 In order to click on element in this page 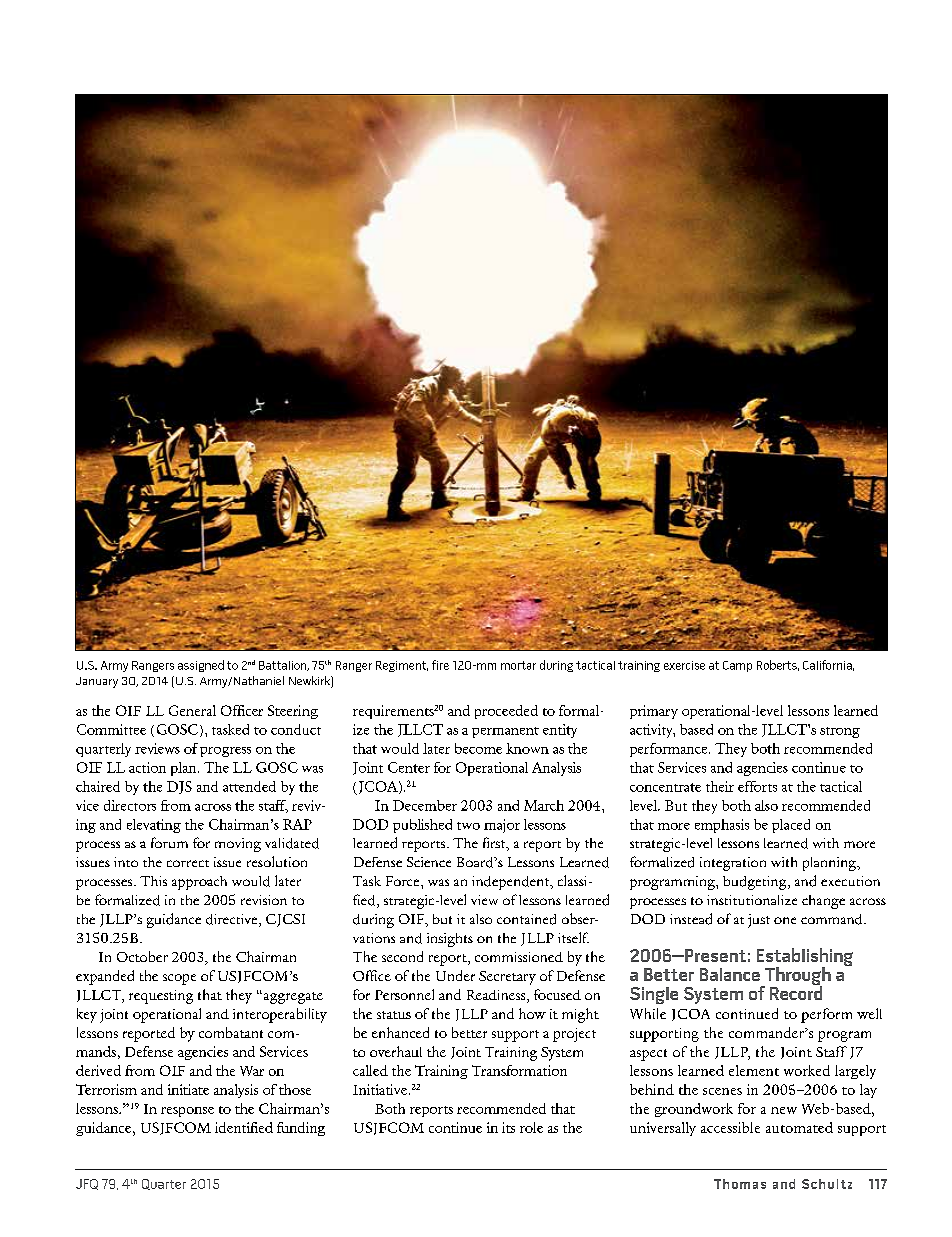, I will do `click(754, 1070)`.
